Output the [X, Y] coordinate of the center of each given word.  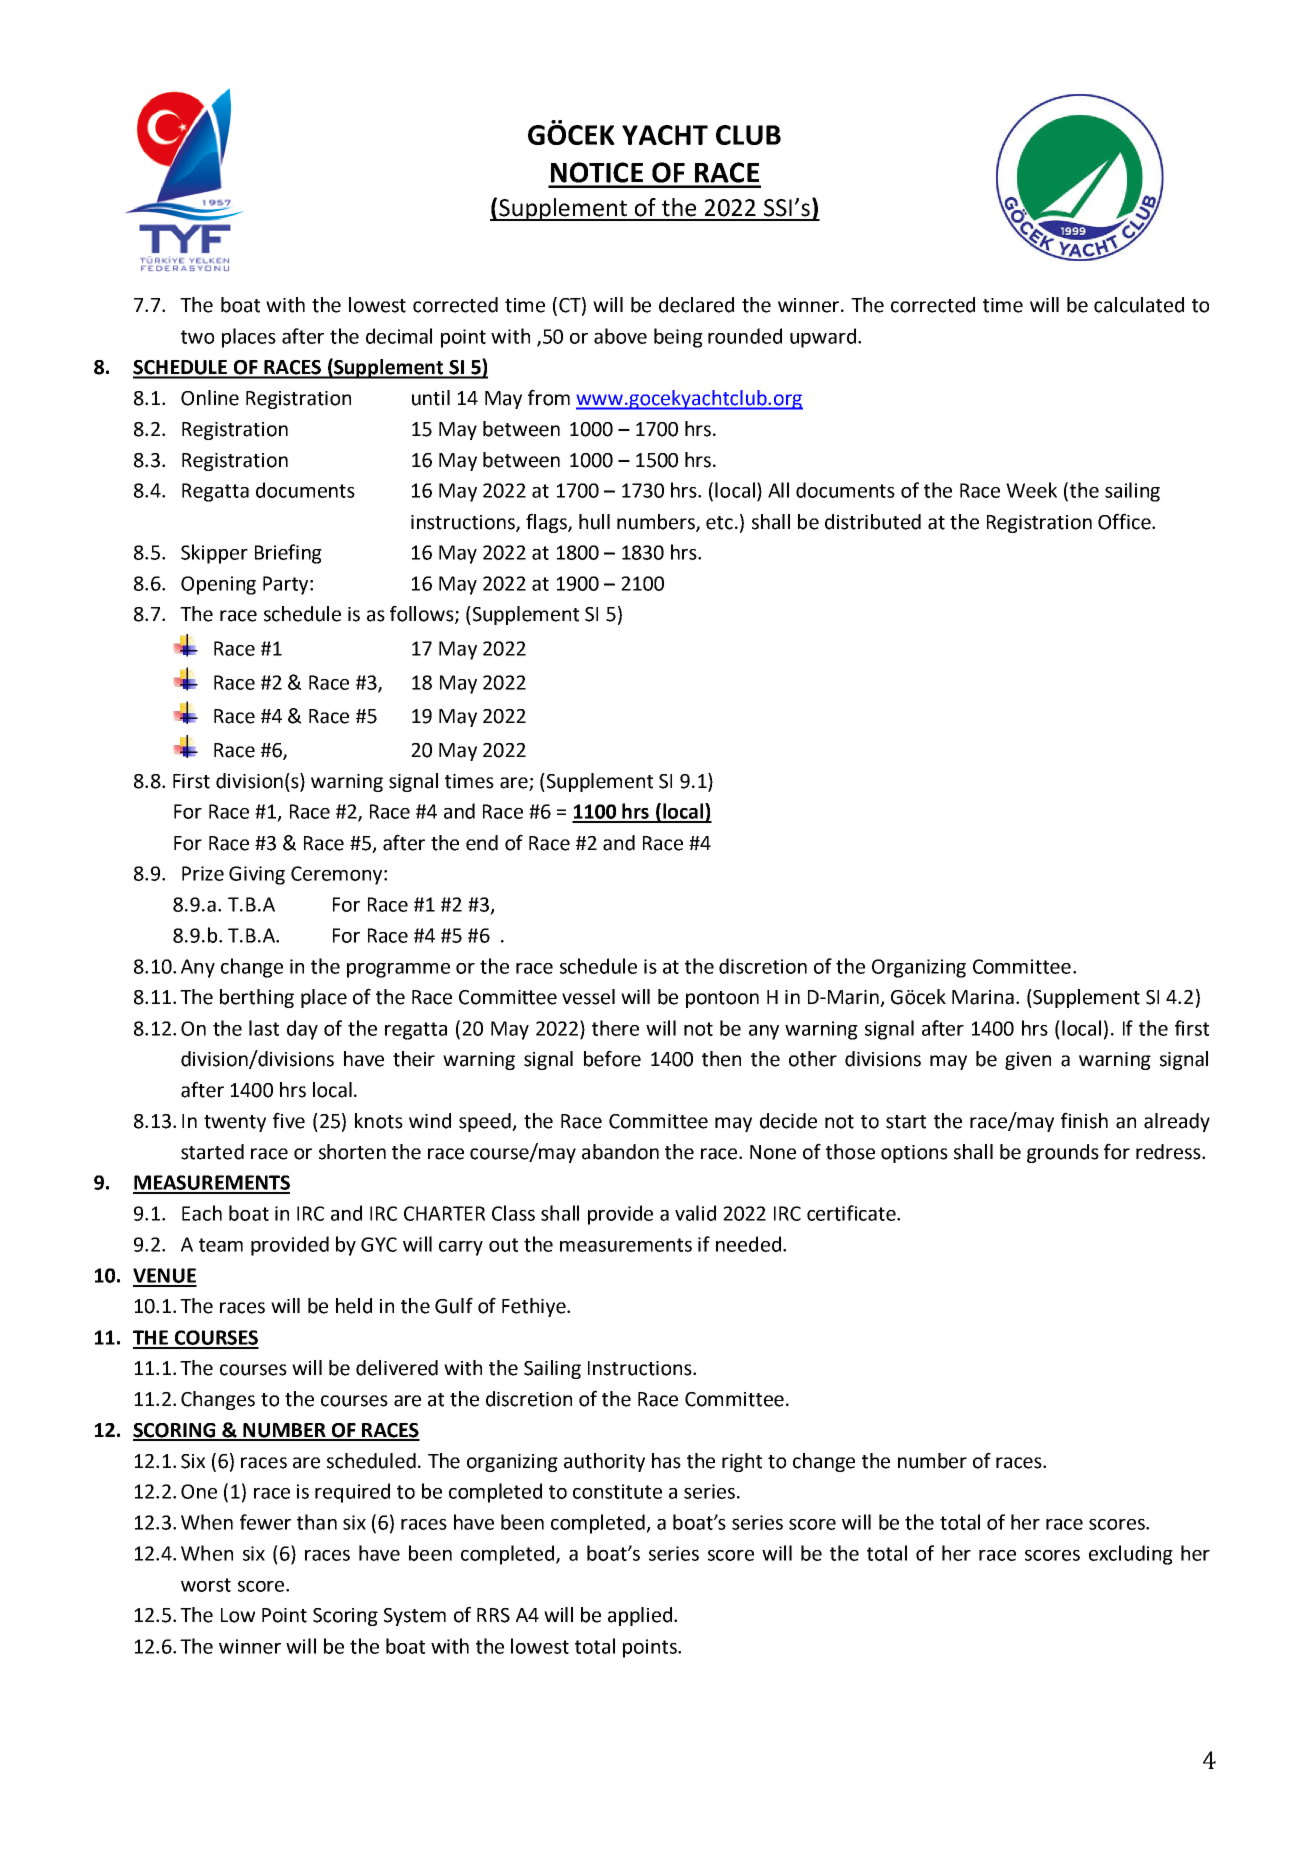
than [317, 1522]
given [1028, 1061]
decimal [399, 336]
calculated [1139, 305]
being [678, 338]
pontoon [722, 999]
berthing [257, 998]
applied [641, 1616]
